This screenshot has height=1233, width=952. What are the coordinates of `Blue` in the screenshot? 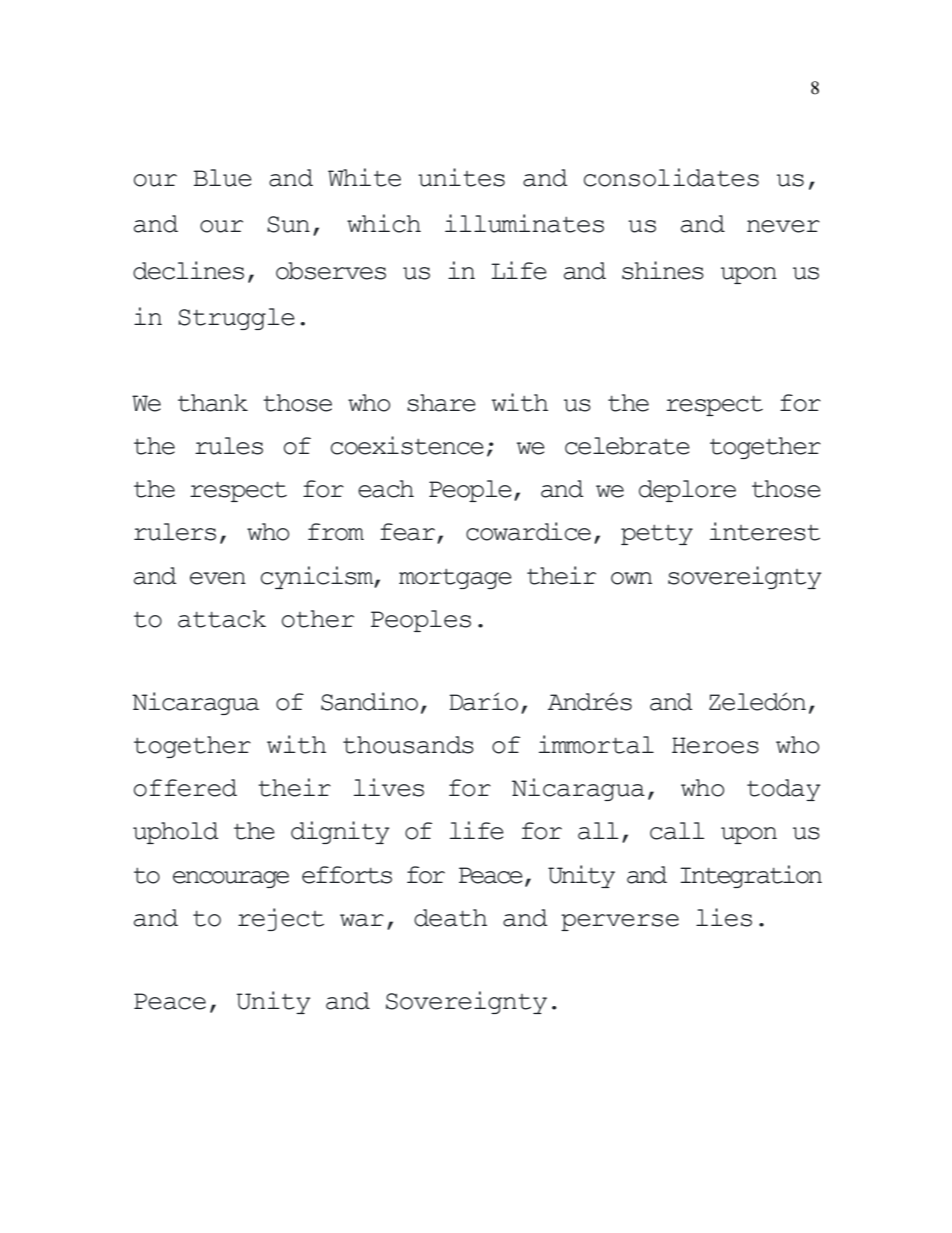 It's located at (223, 178).
